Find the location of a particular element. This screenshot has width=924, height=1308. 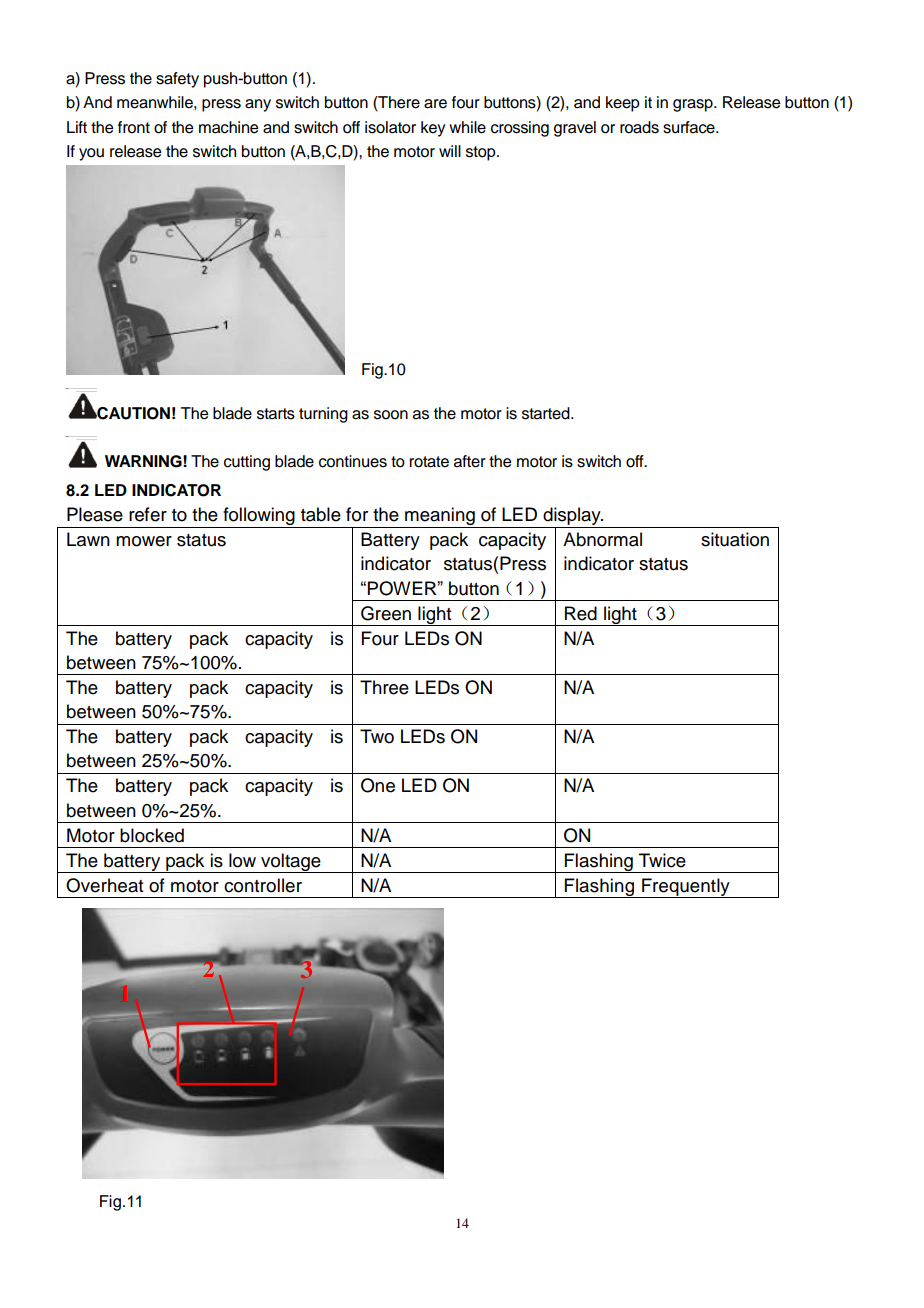

are is located at coordinates (435, 104).
